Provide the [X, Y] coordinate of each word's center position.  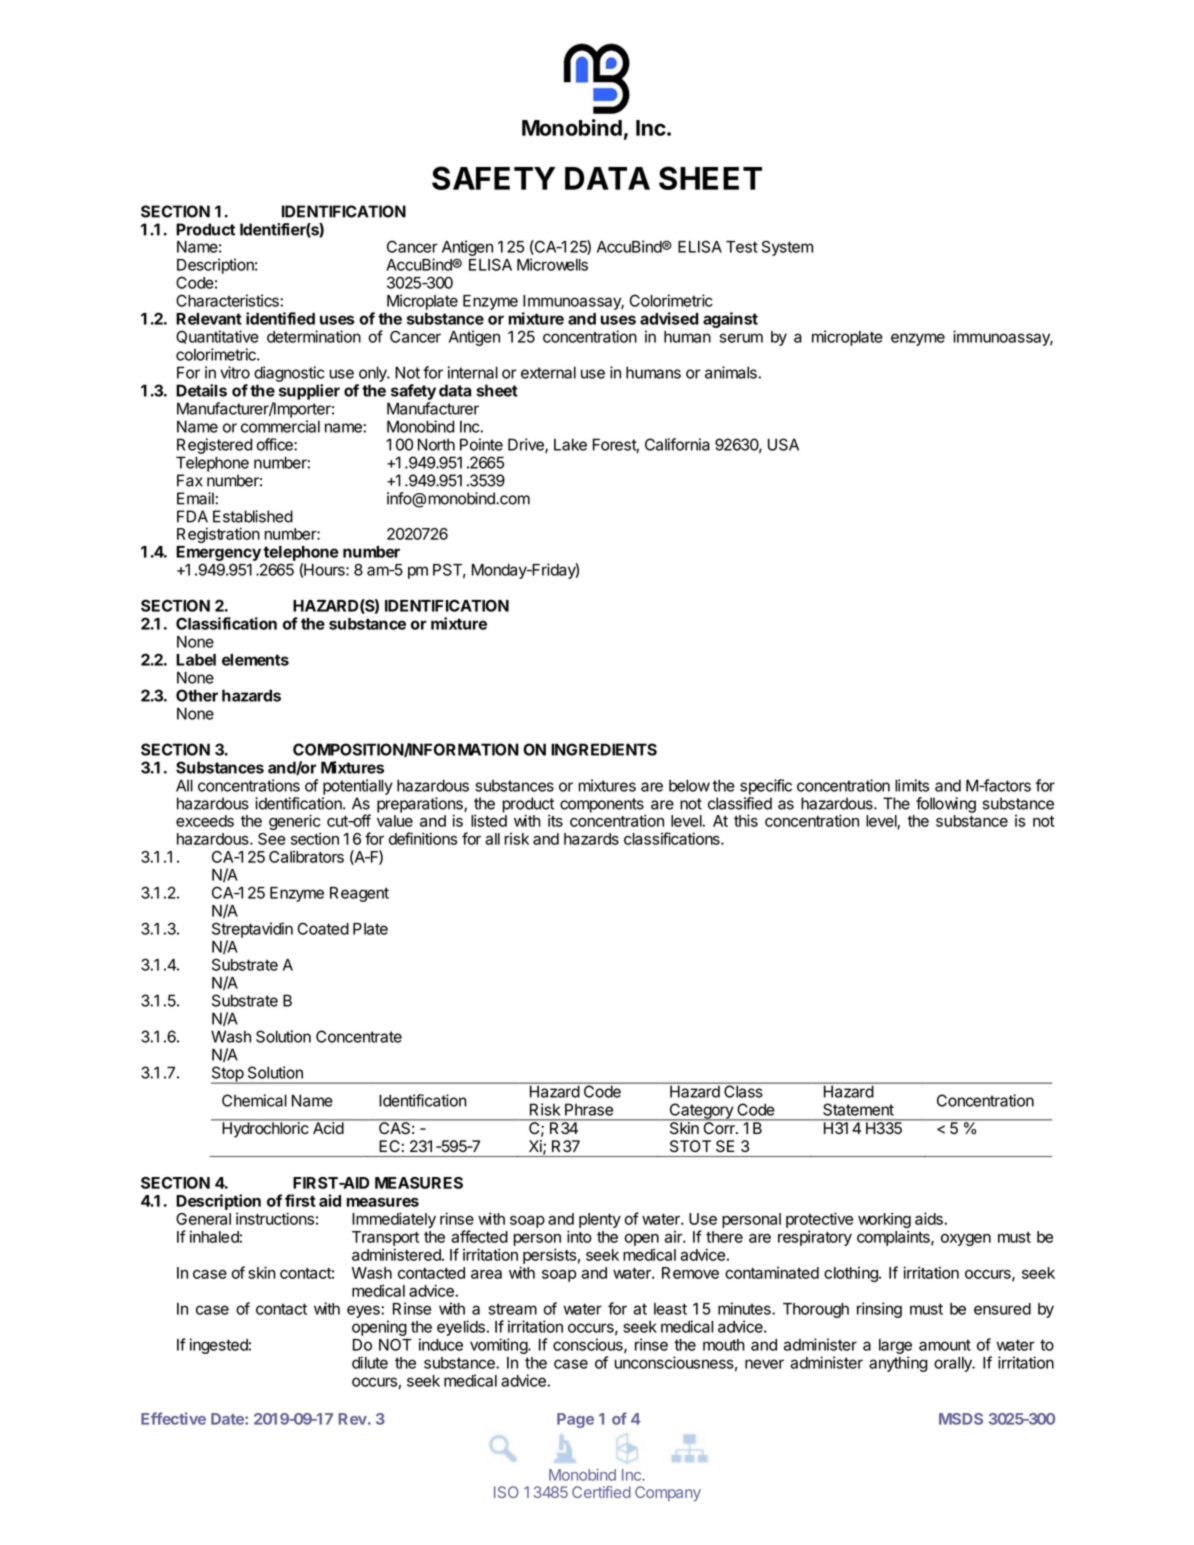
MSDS [961, 1419]
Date [228, 1419]
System [787, 248]
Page [575, 1420]
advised [669, 318]
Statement [858, 1109]
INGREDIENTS [604, 749]
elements [255, 660]
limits [912, 785]
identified [280, 318]
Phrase [589, 1109]
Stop [228, 1075]
